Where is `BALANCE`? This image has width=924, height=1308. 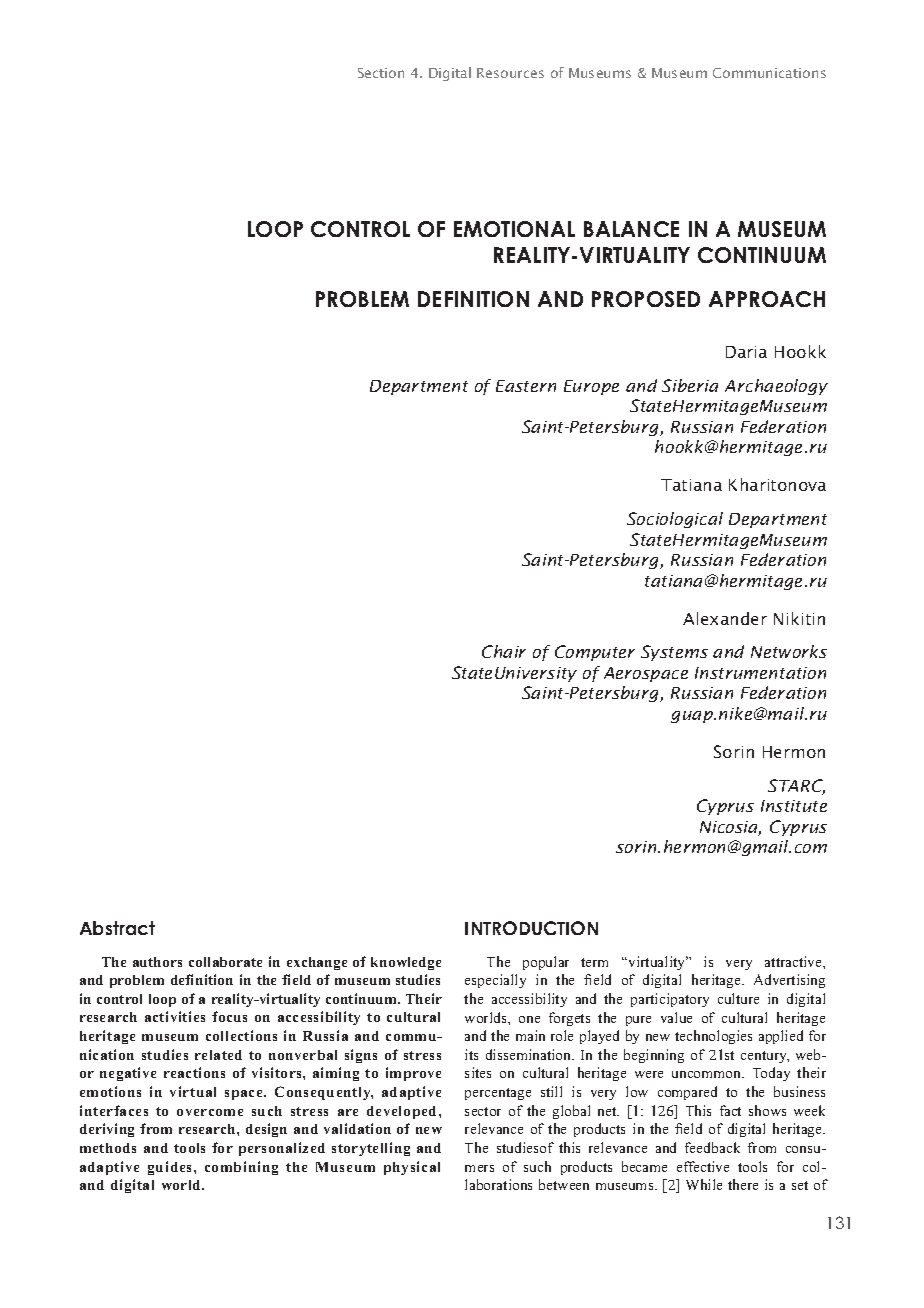
BALANCE is located at coordinates (631, 229).
